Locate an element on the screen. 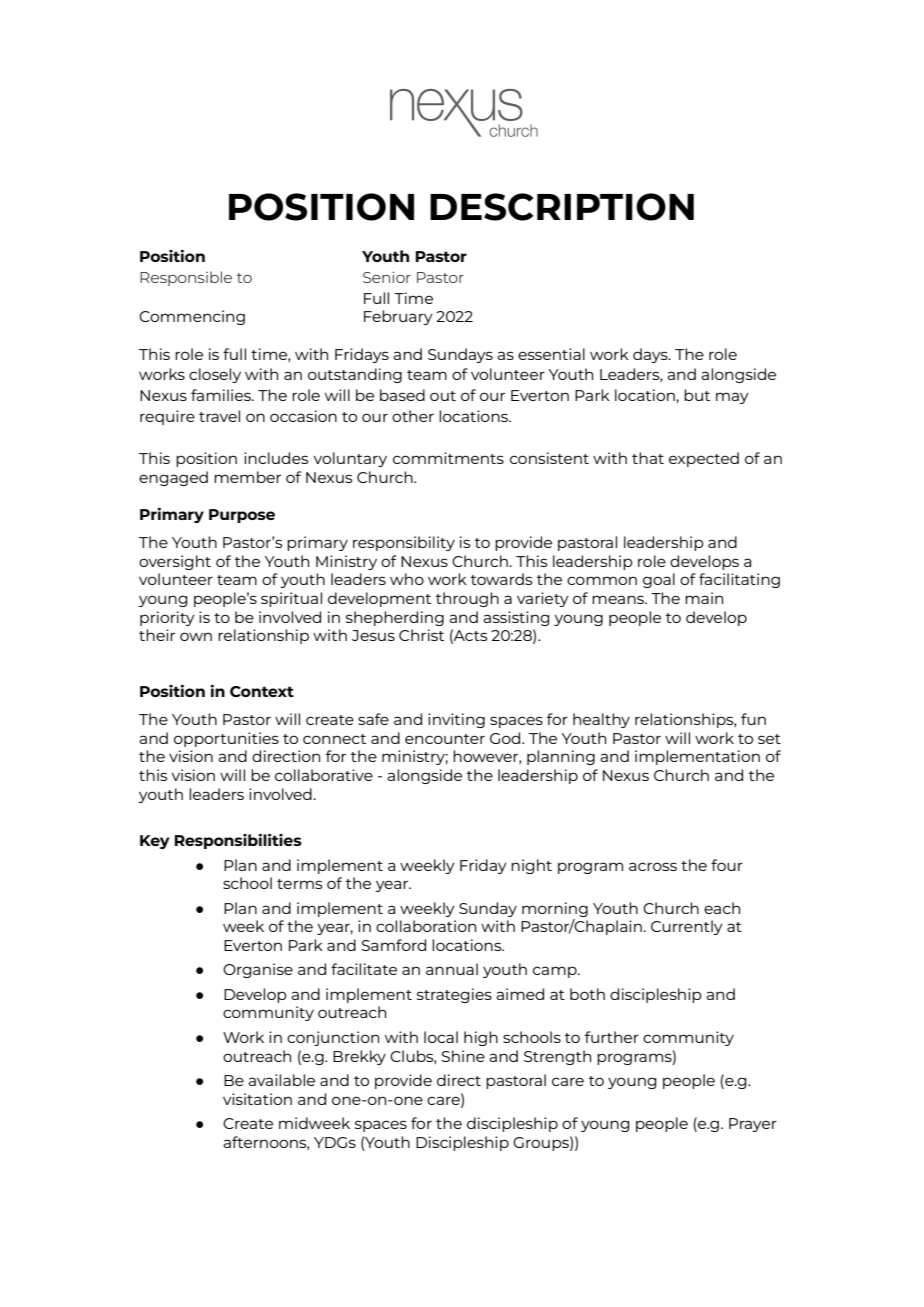  responsibility is located at coordinates (404, 543).
